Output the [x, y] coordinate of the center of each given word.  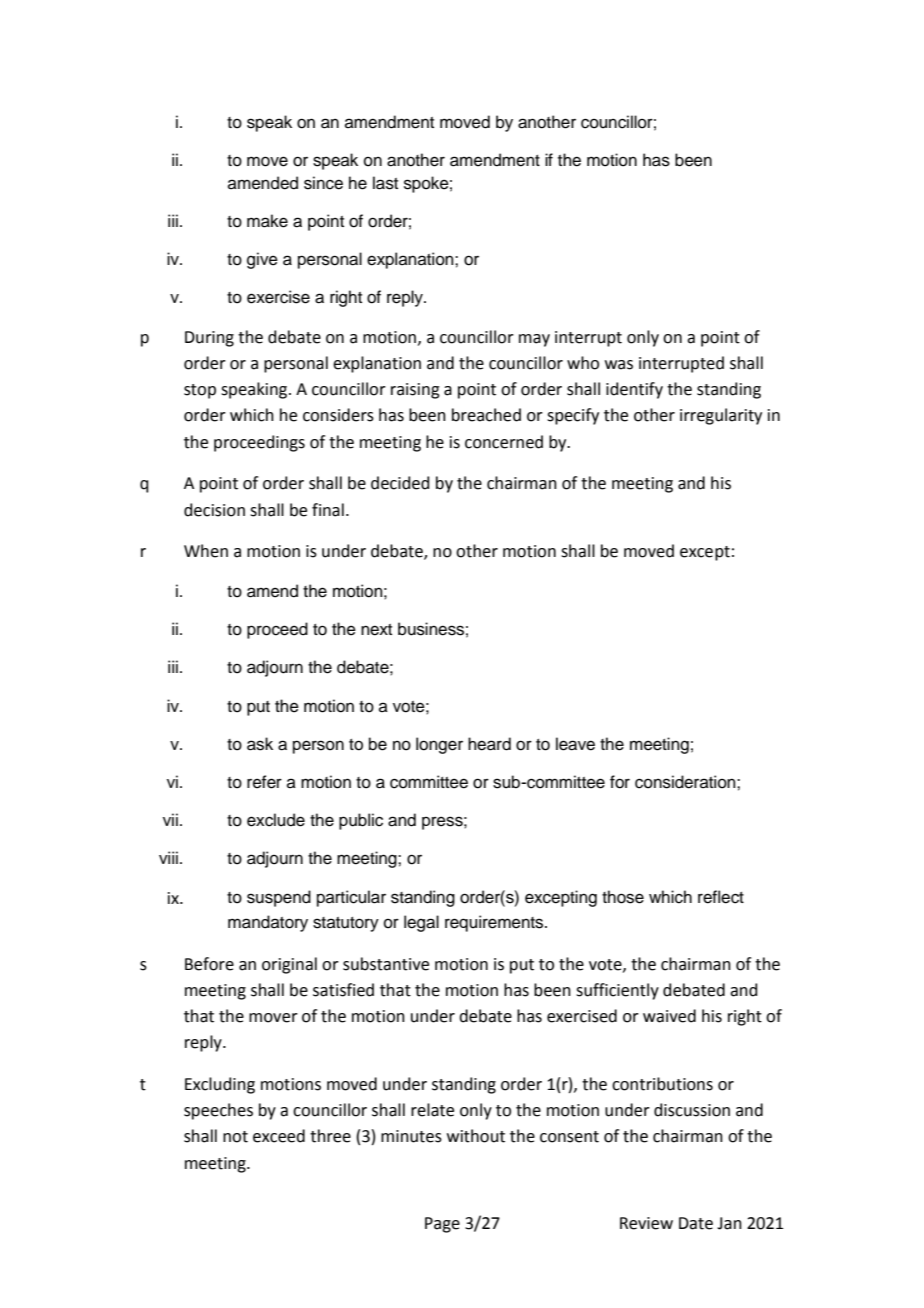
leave [575, 744]
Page [442, 1225]
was [619, 365]
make [267, 221]
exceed [279, 1136]
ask [260, 744]
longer [439, 745]
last [385, 183]
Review [646, 1223]
